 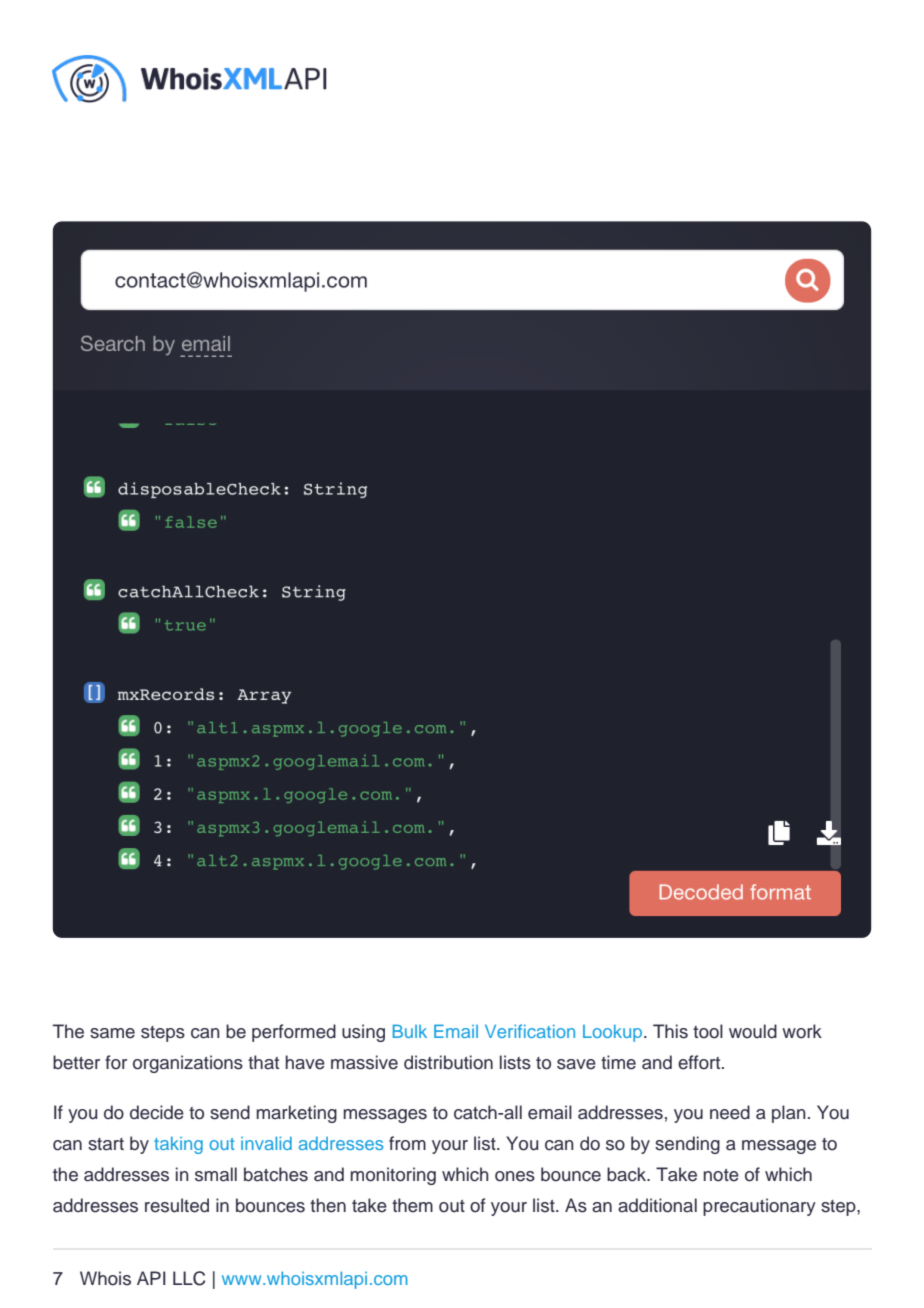 What do you see at coordinates (112, 1033) in the screenshot?
I see `same` at bounding box center [112, 1033].
